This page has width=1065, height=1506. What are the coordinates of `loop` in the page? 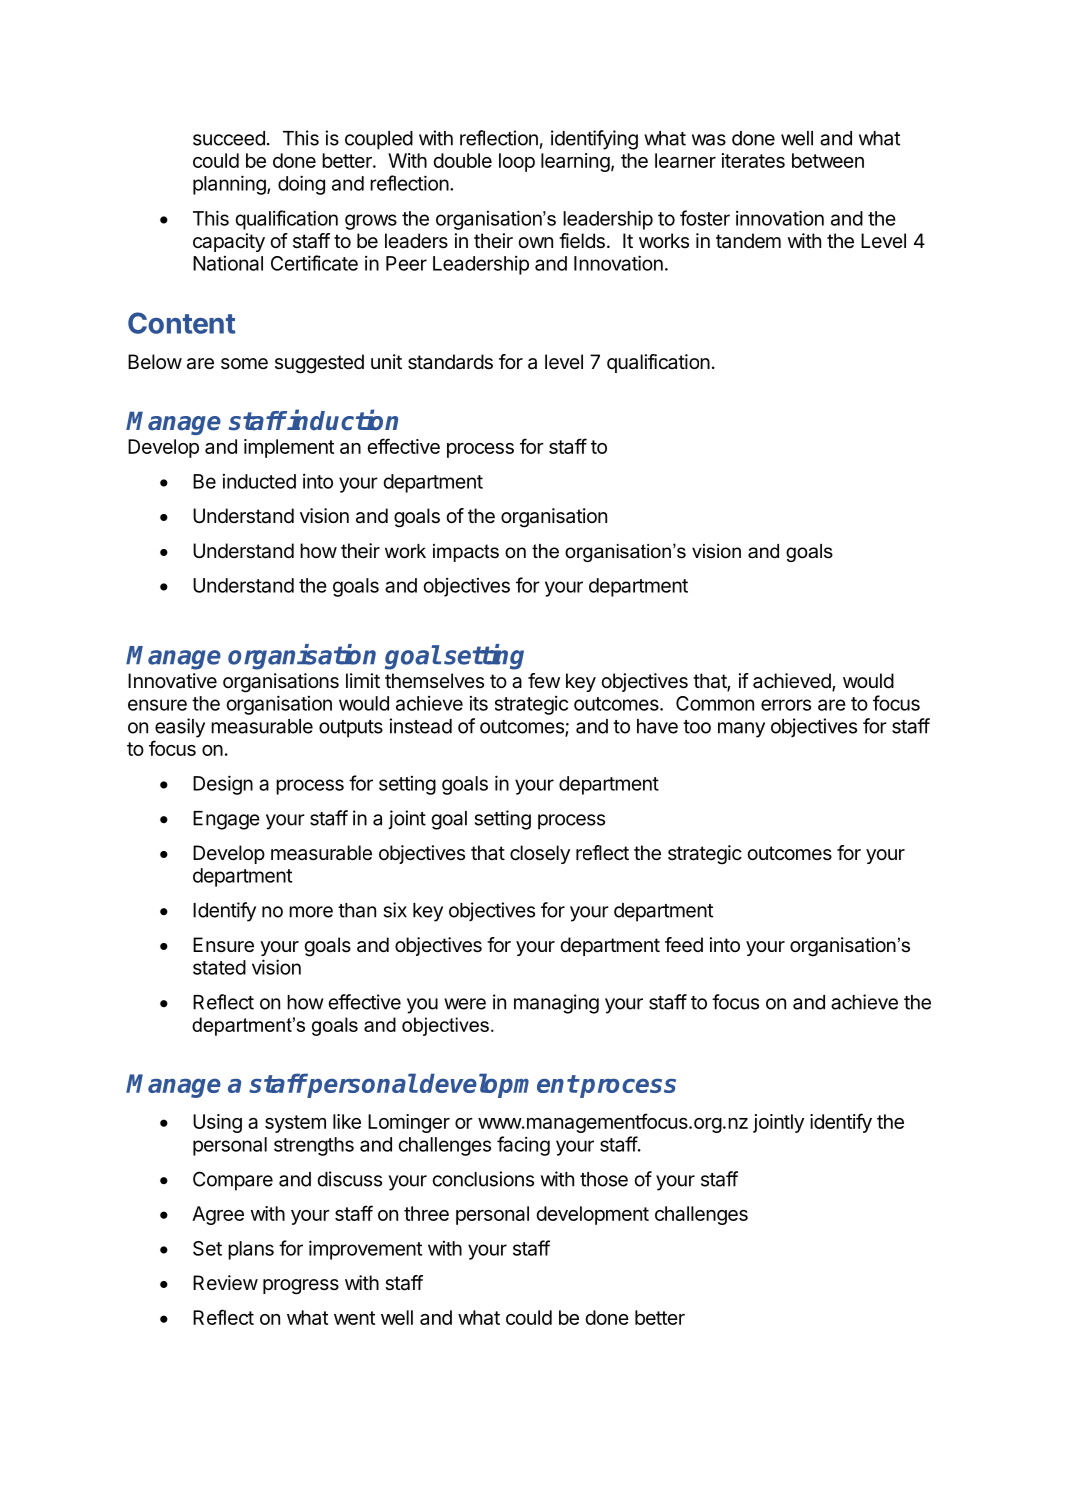 It's located at (517, 162).
